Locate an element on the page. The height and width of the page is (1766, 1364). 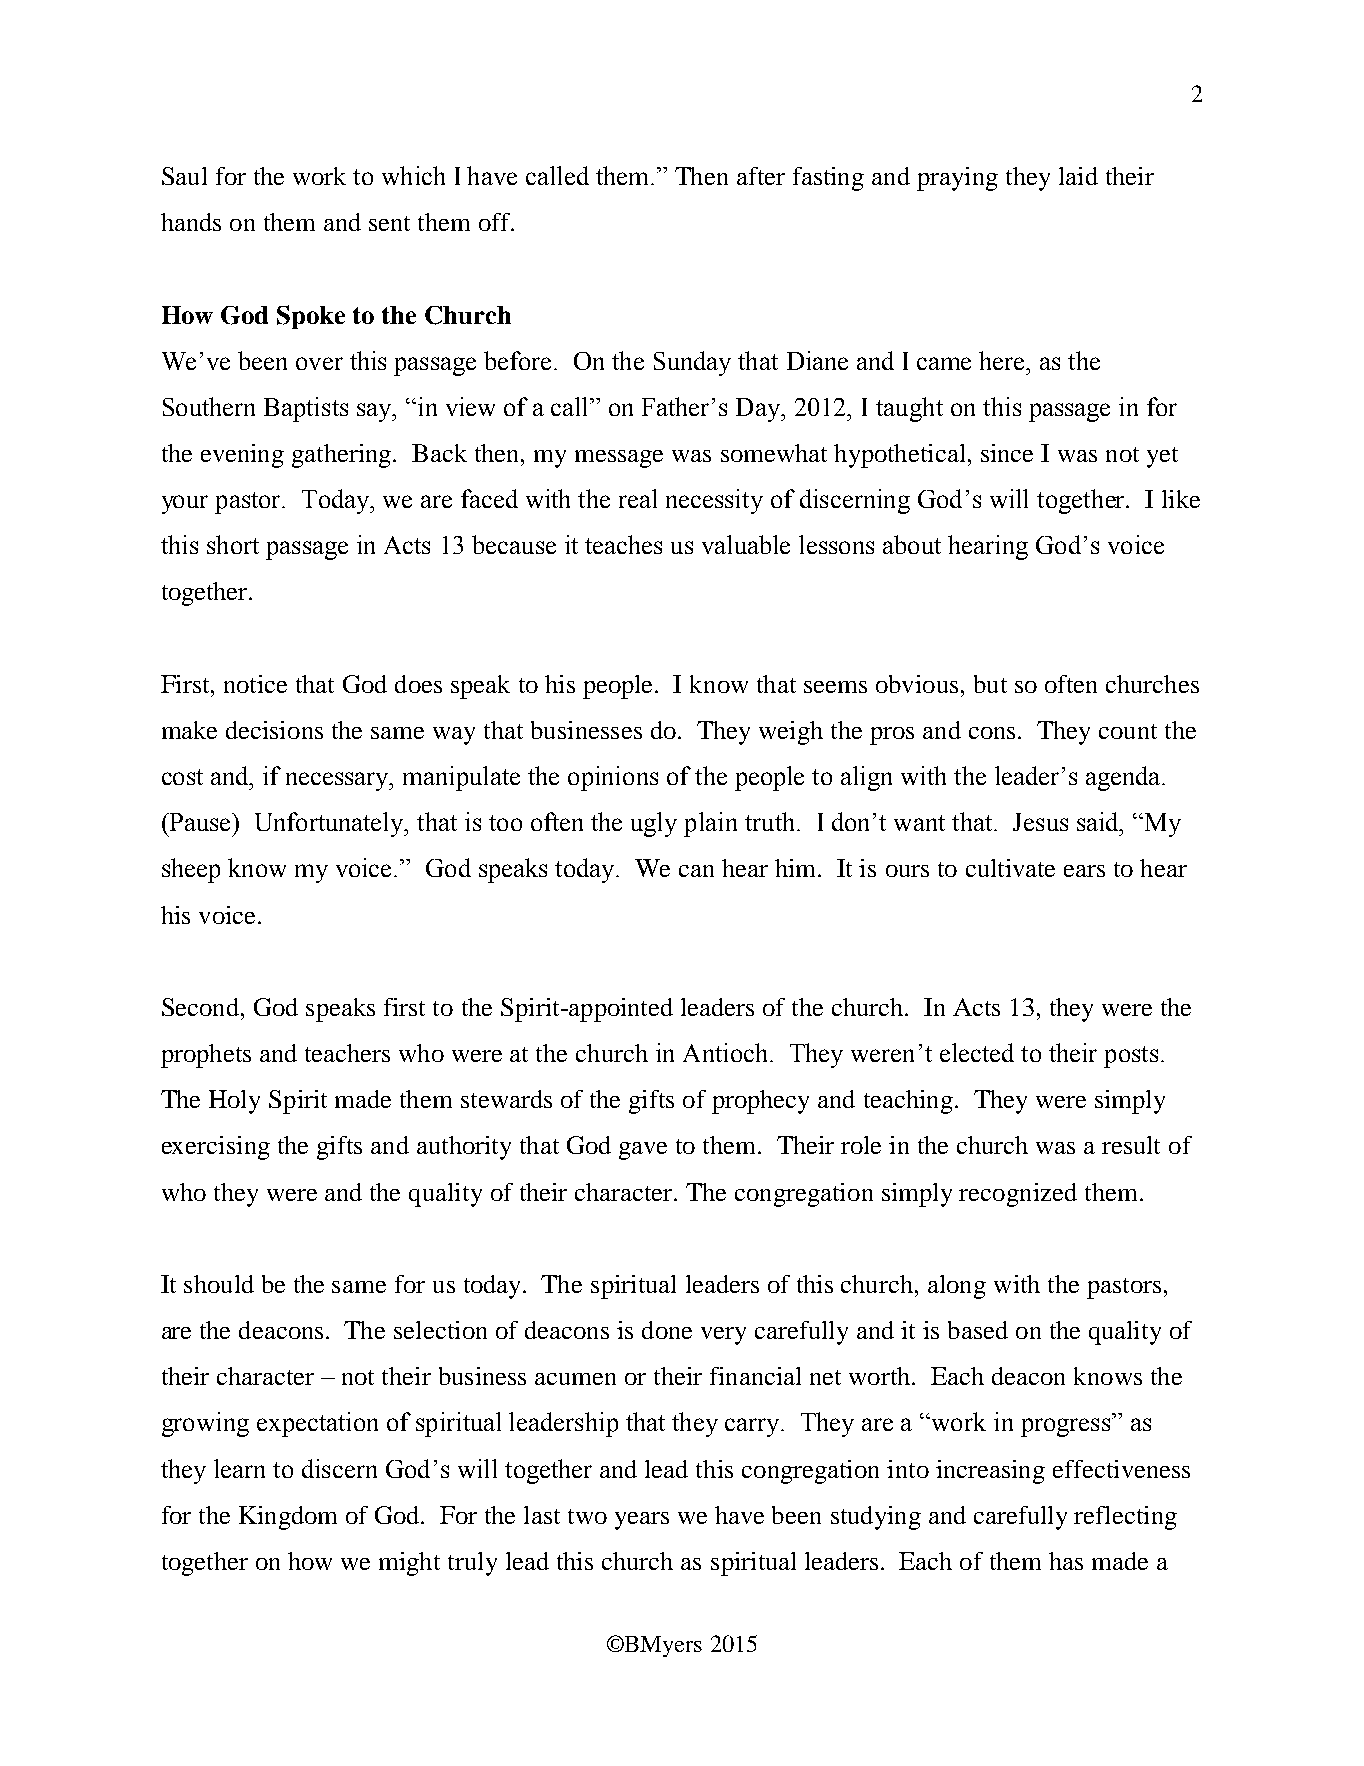
sent is located at coordinates (389, 223).
